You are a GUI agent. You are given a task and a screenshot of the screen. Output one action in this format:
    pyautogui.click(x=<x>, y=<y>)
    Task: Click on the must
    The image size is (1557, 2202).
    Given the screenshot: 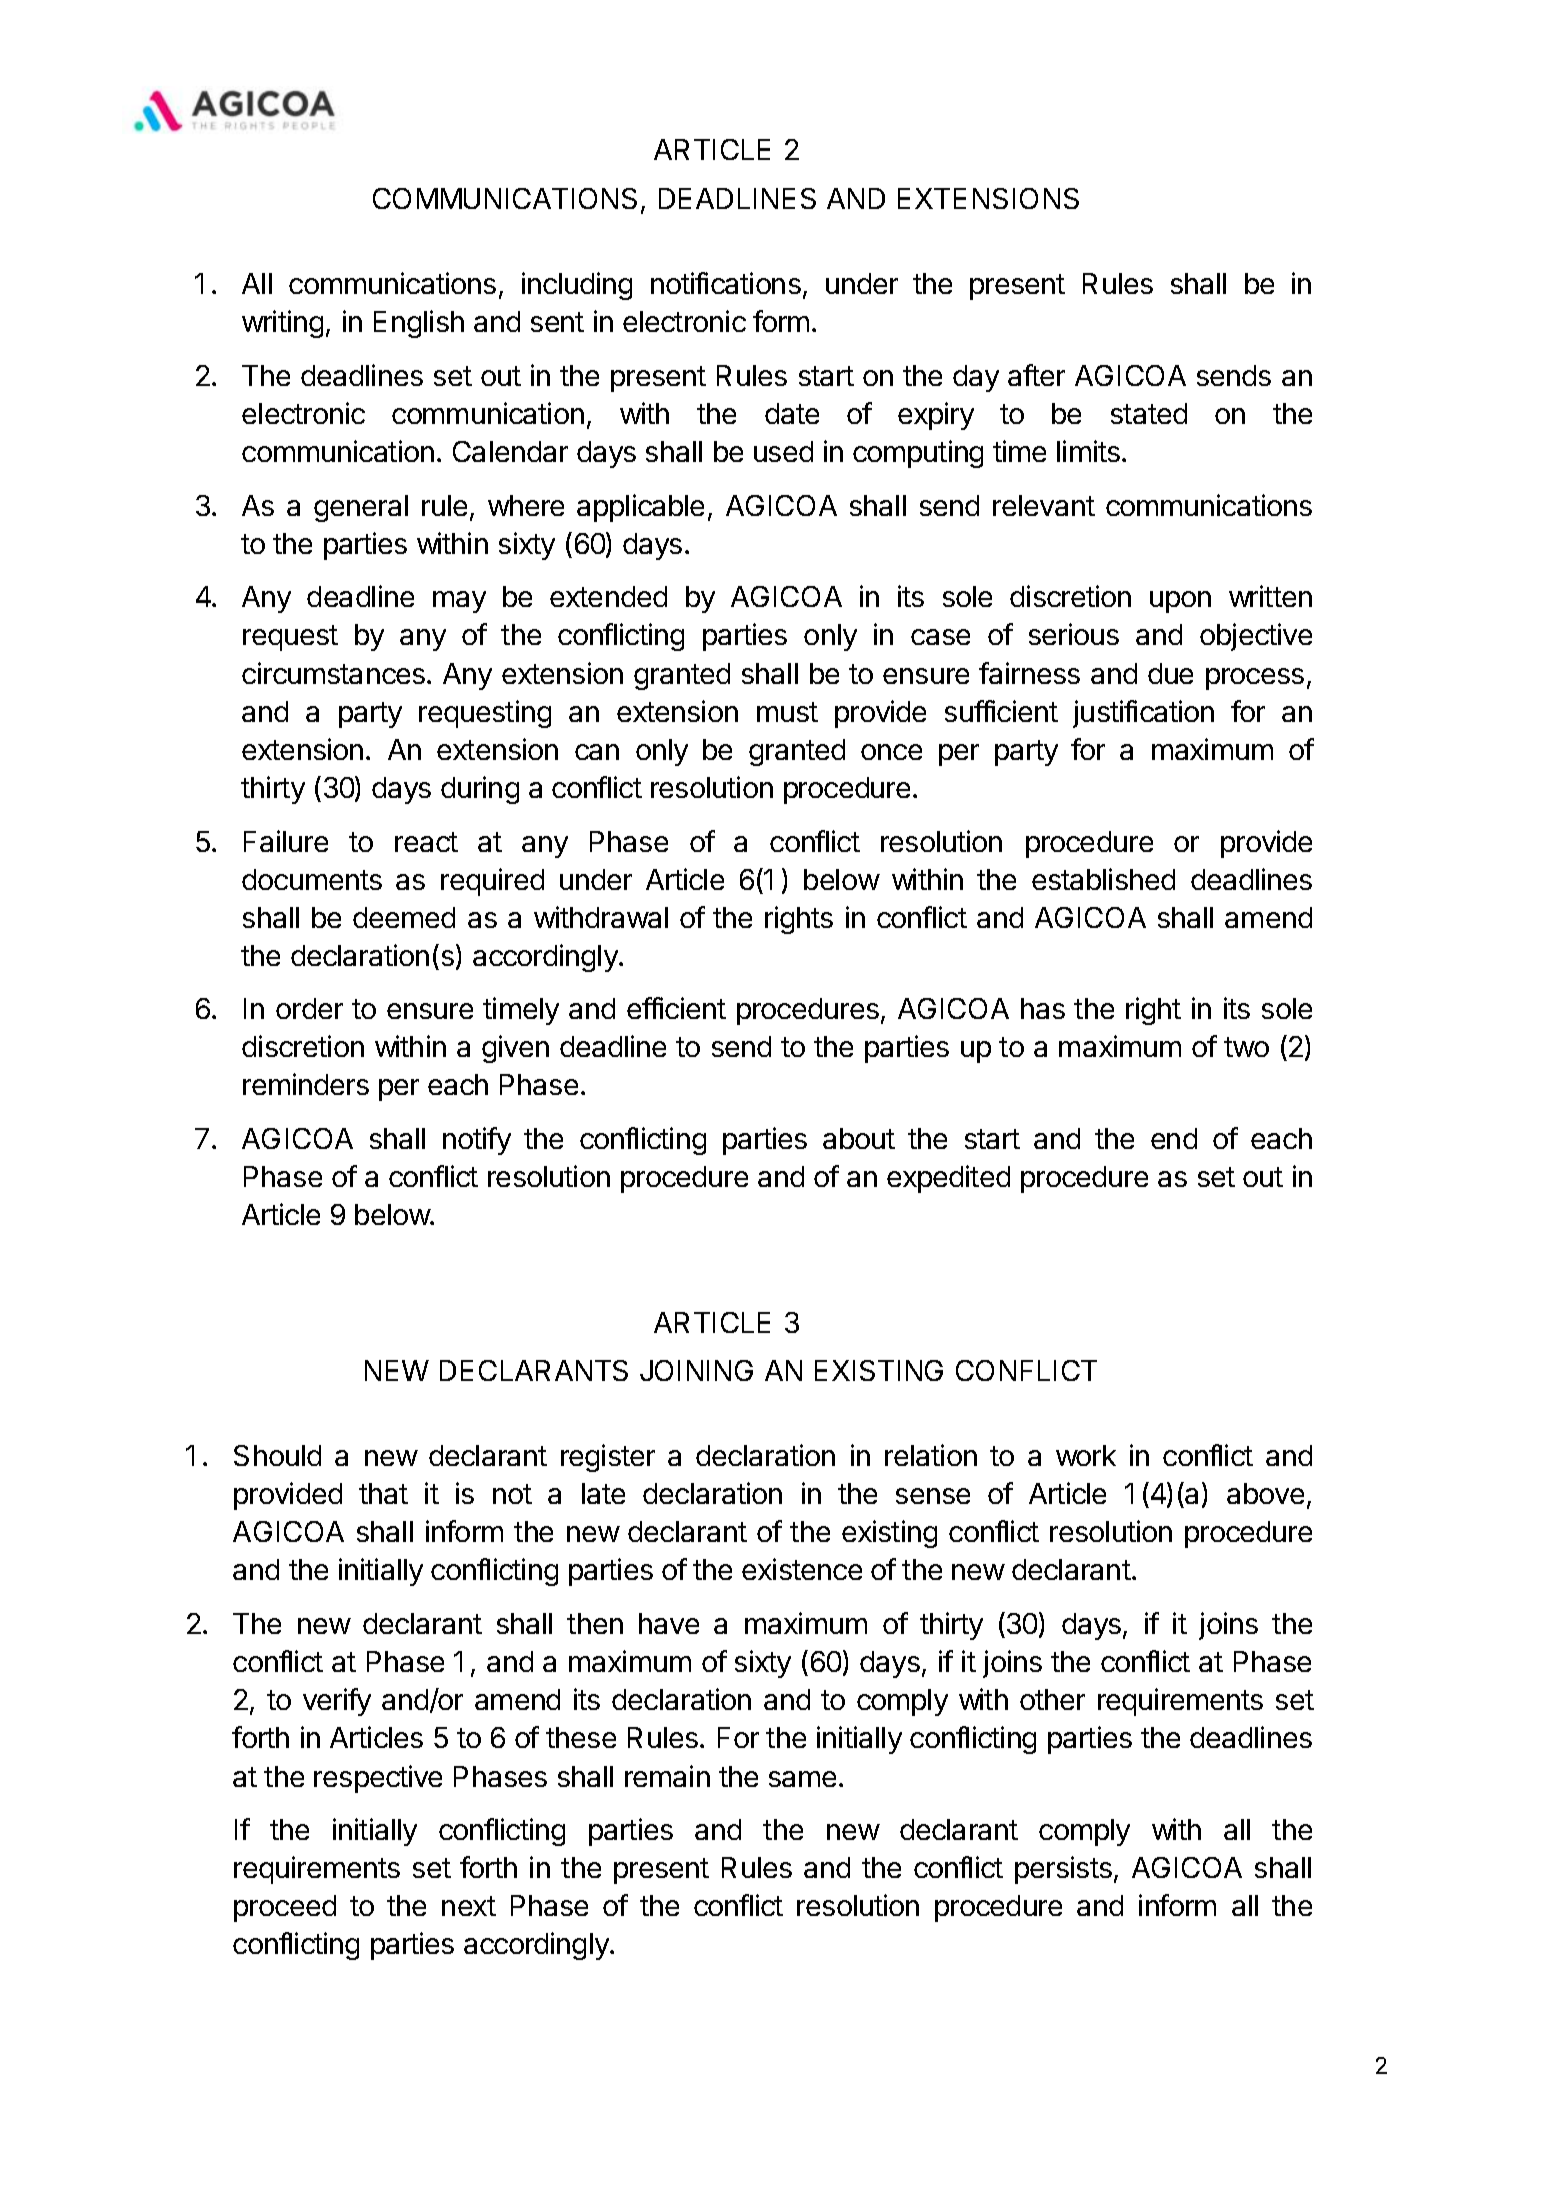 What is the action you would take?
    pyautogui.click(x=787, y=712)
